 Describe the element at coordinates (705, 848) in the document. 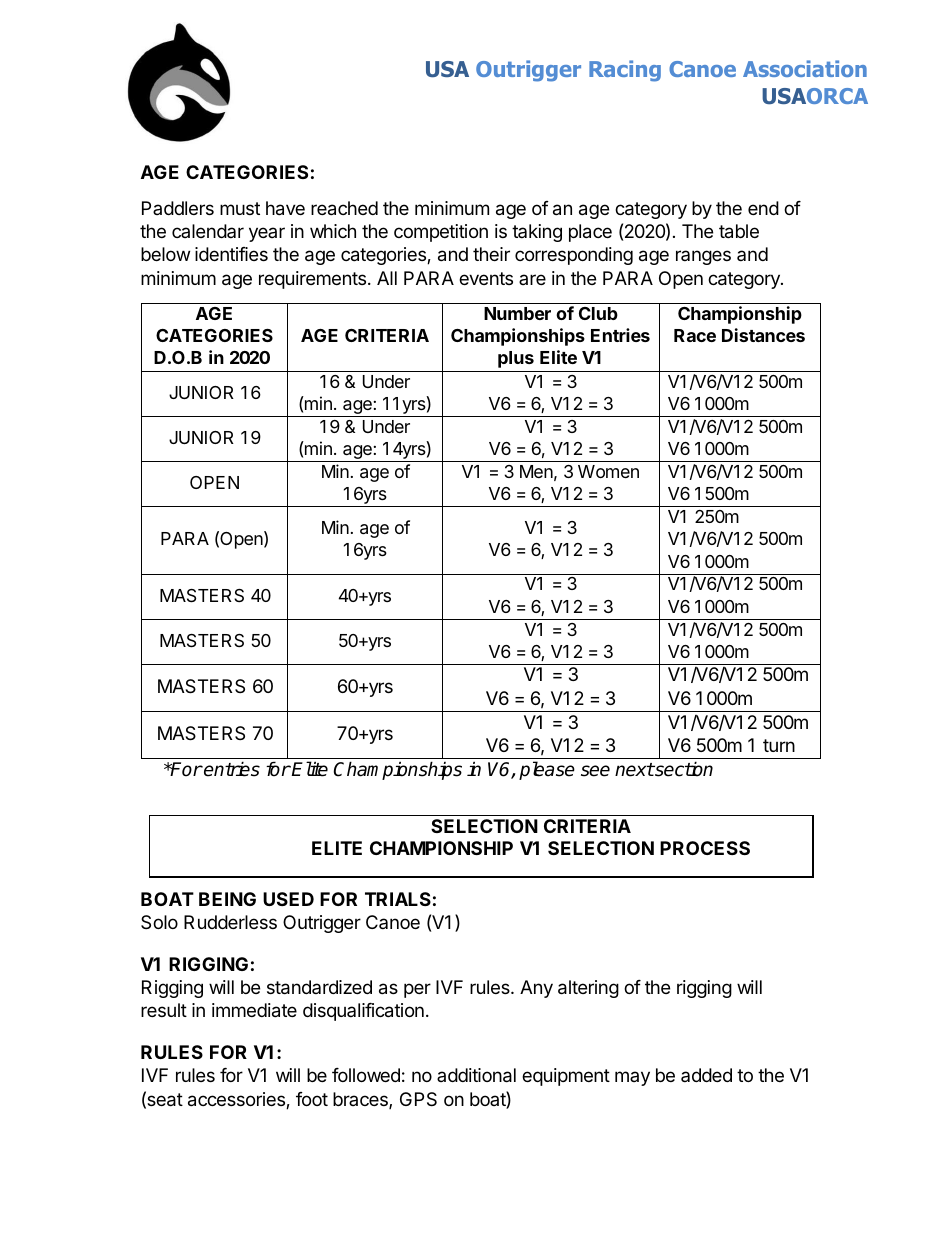

I see `PROCESS` at that location.
